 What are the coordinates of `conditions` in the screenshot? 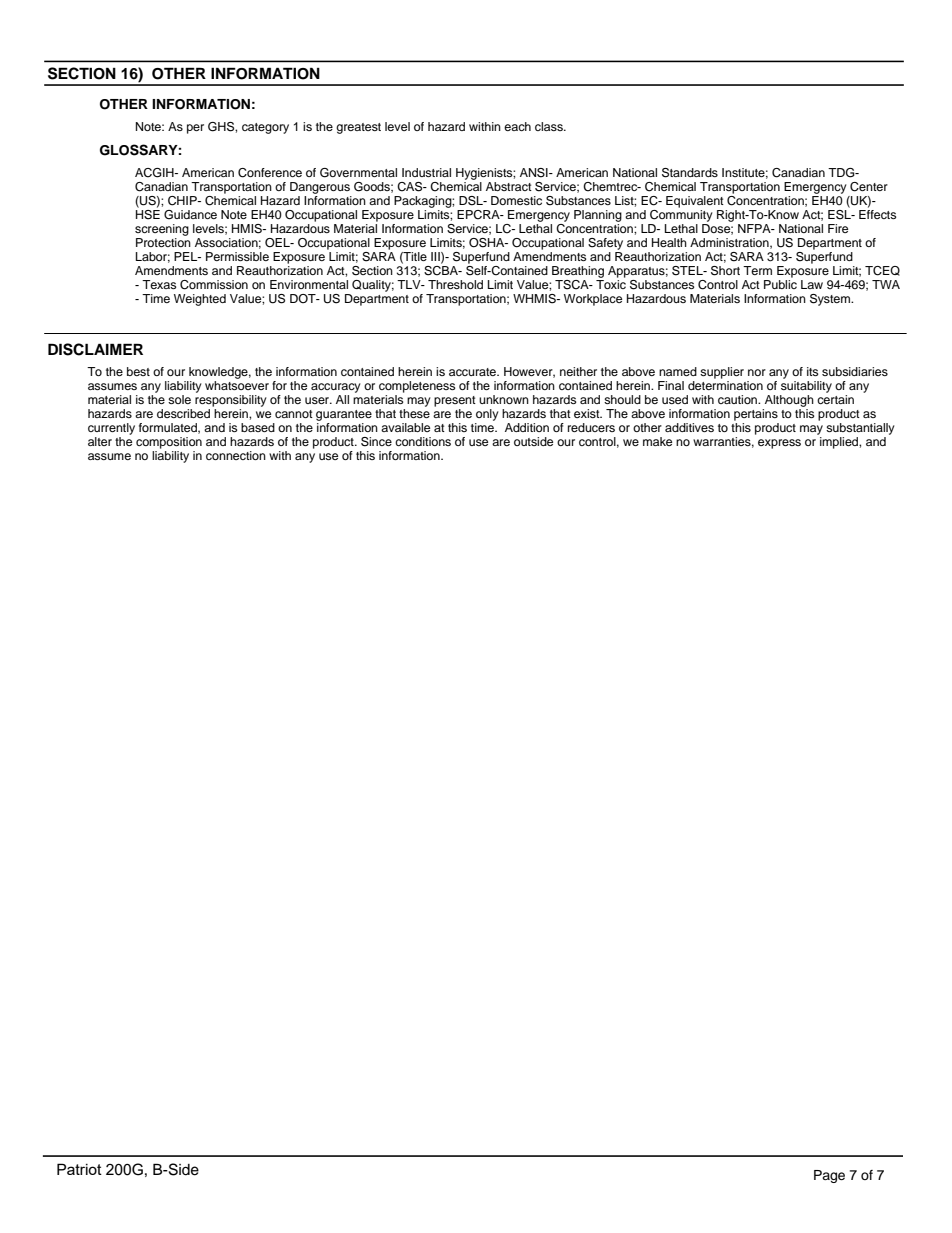 It's located at (423, 441).
